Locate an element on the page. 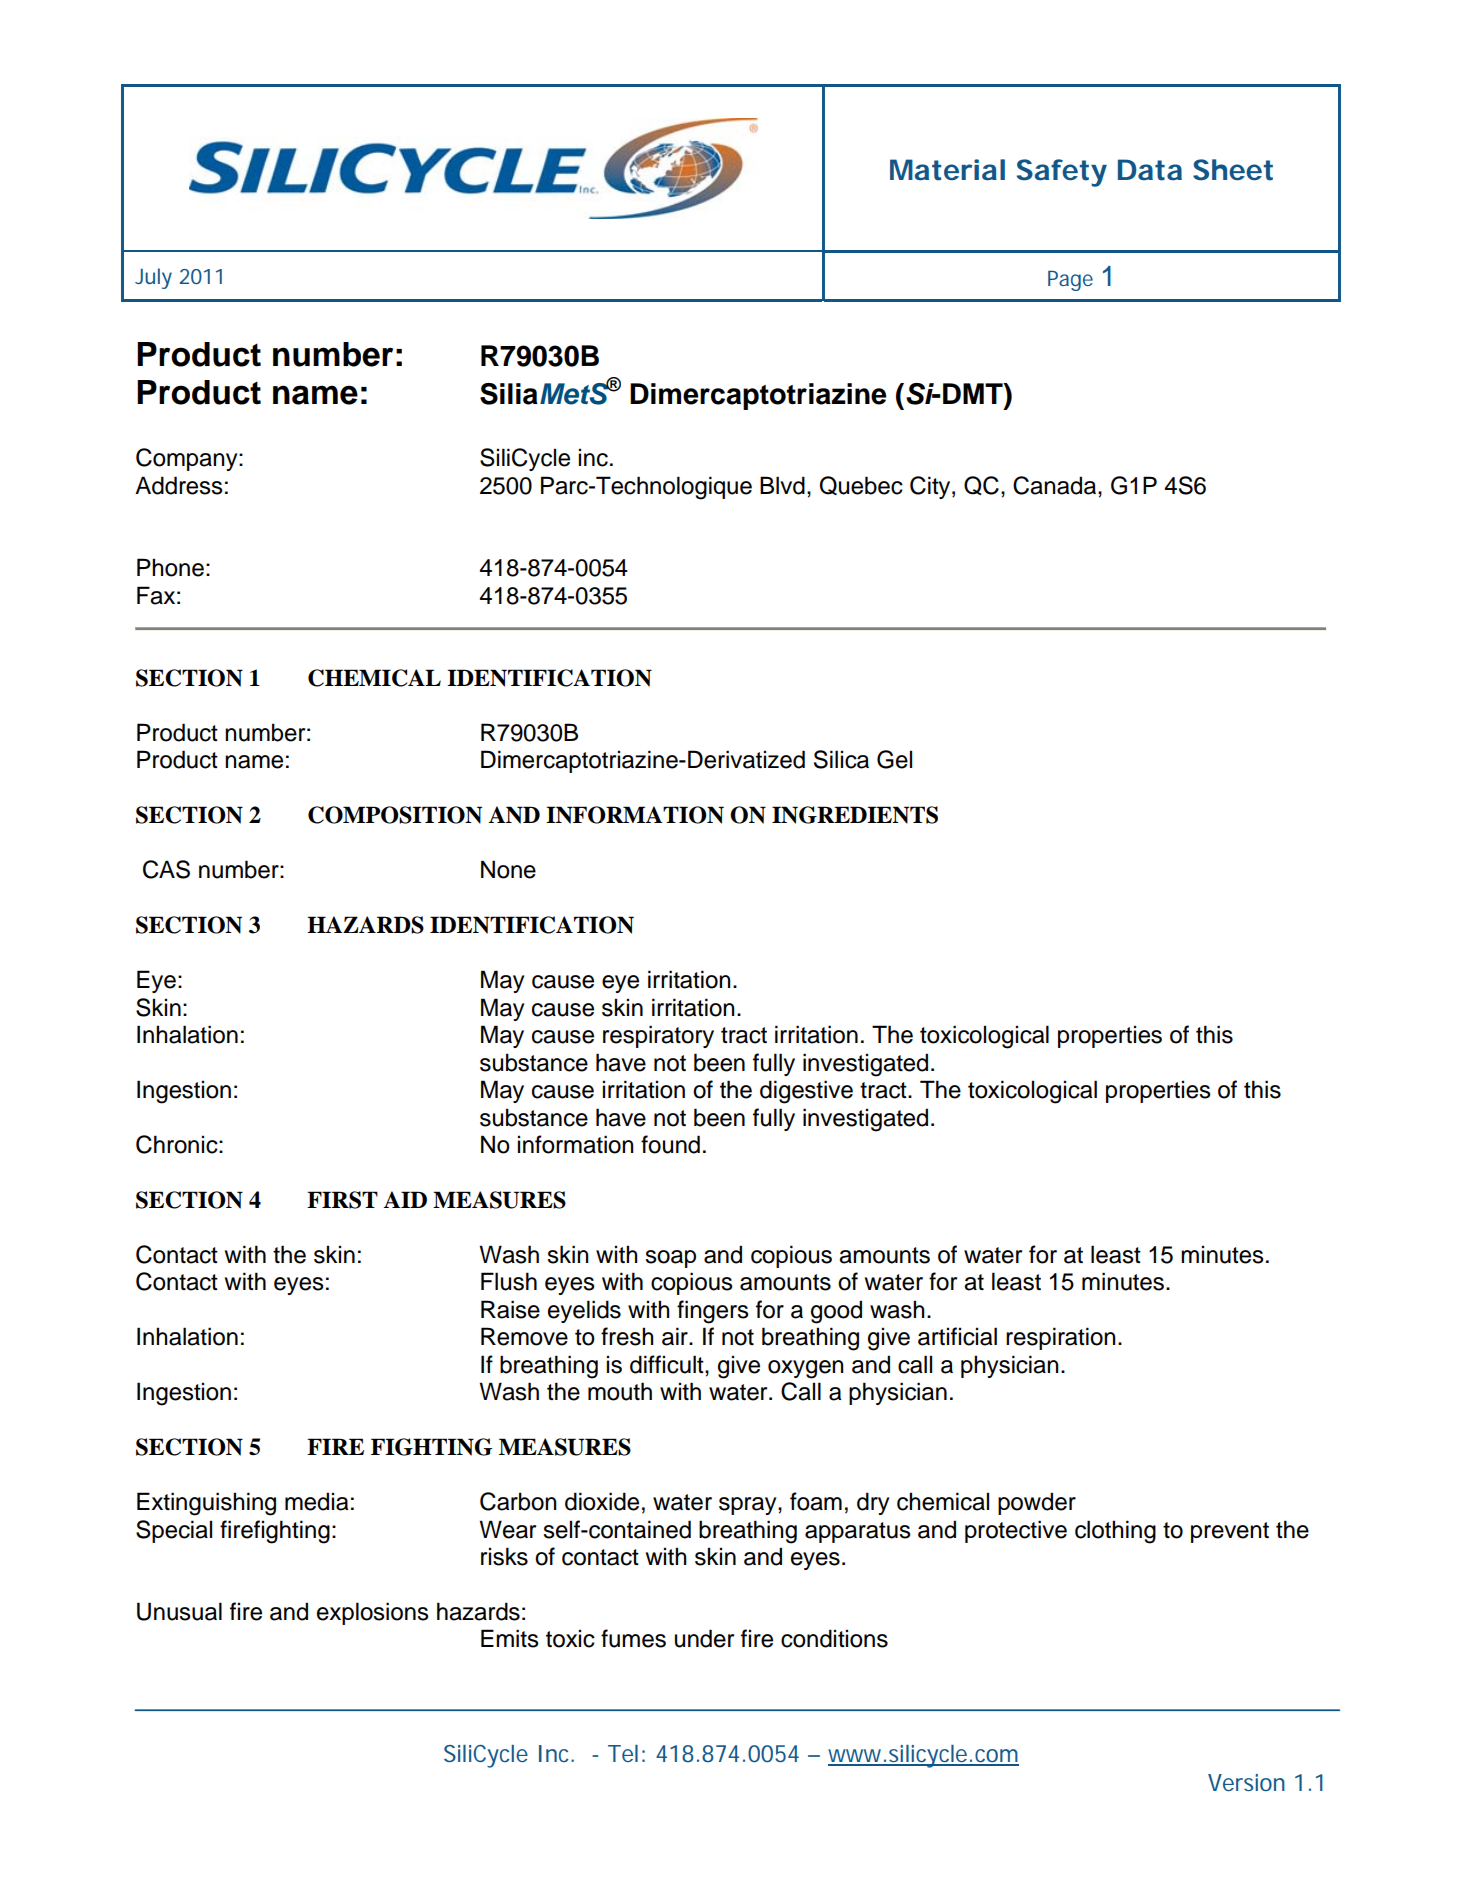 The width and height of the document is (1462, 1892). July is located at coordinates (153, 278).
